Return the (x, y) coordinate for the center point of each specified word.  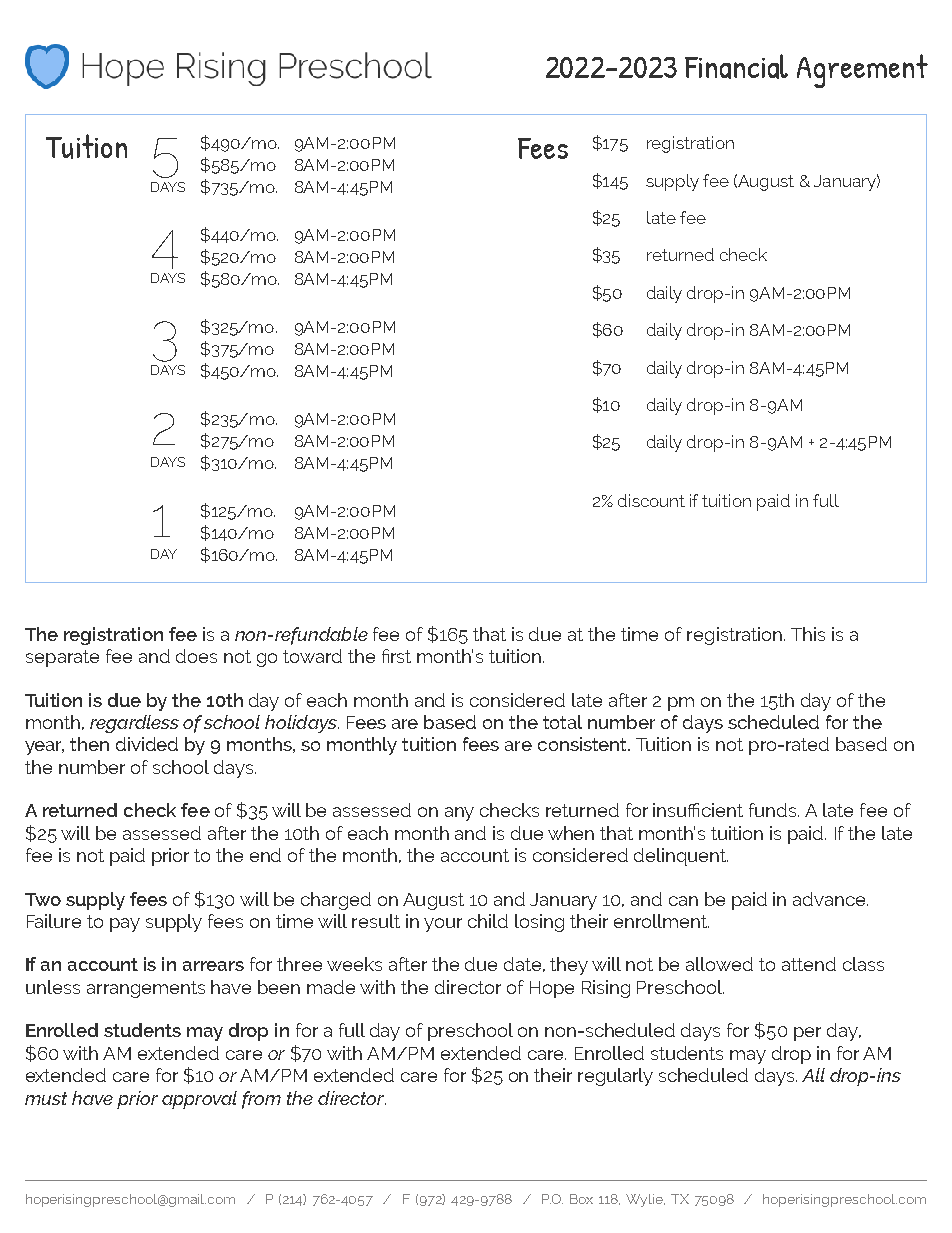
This (808, 634)
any (459, 814)
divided (147, 744)
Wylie (645, 1200)
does (196, 656)
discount (651, 500)
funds (774, 810)
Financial (736, 66)
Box (581, 1199)
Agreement (862, 71)
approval (199, 1100)
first (396, 656)
